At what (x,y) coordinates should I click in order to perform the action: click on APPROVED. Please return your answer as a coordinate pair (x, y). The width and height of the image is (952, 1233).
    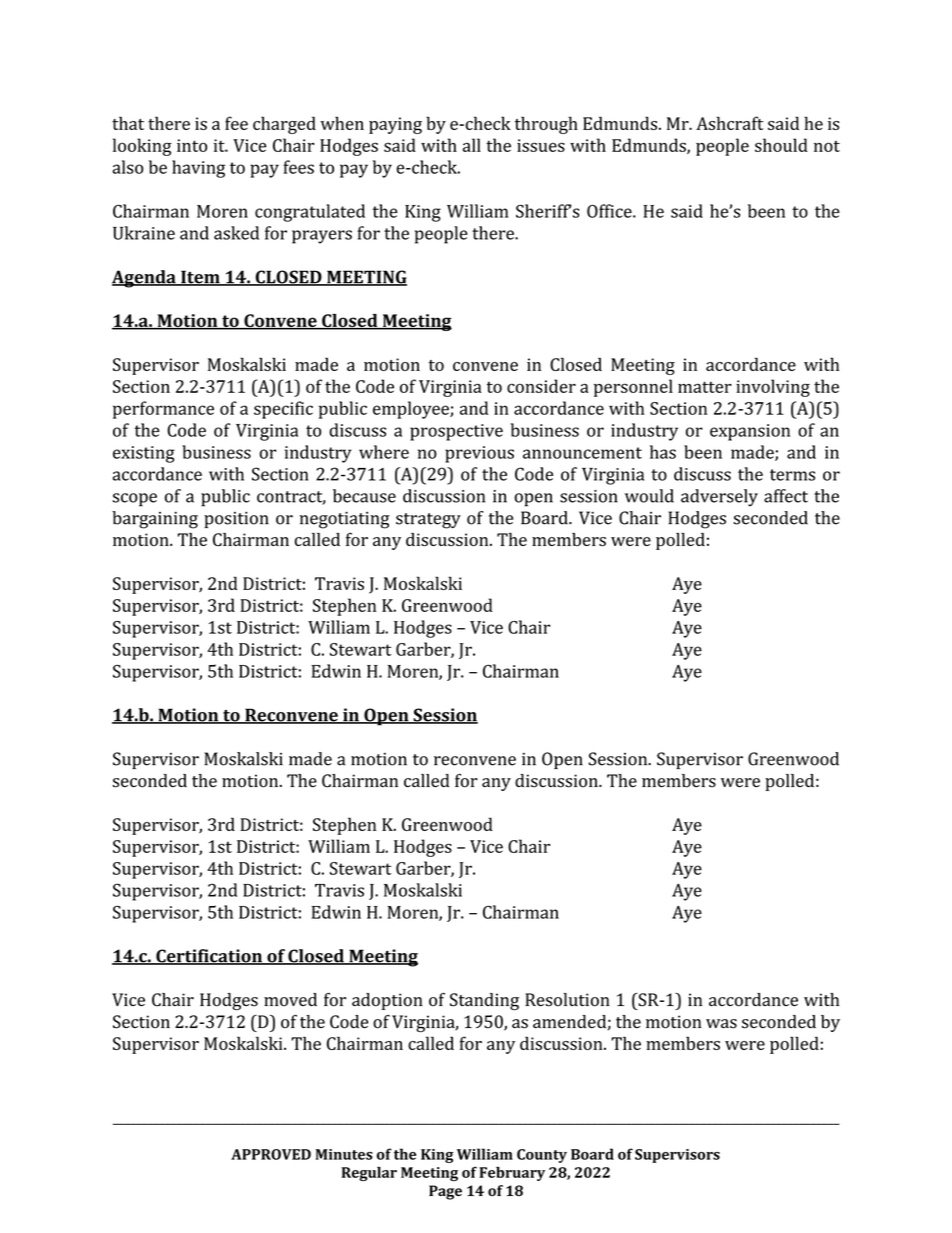
    Looking at the image, I should click on (271, 1154).
